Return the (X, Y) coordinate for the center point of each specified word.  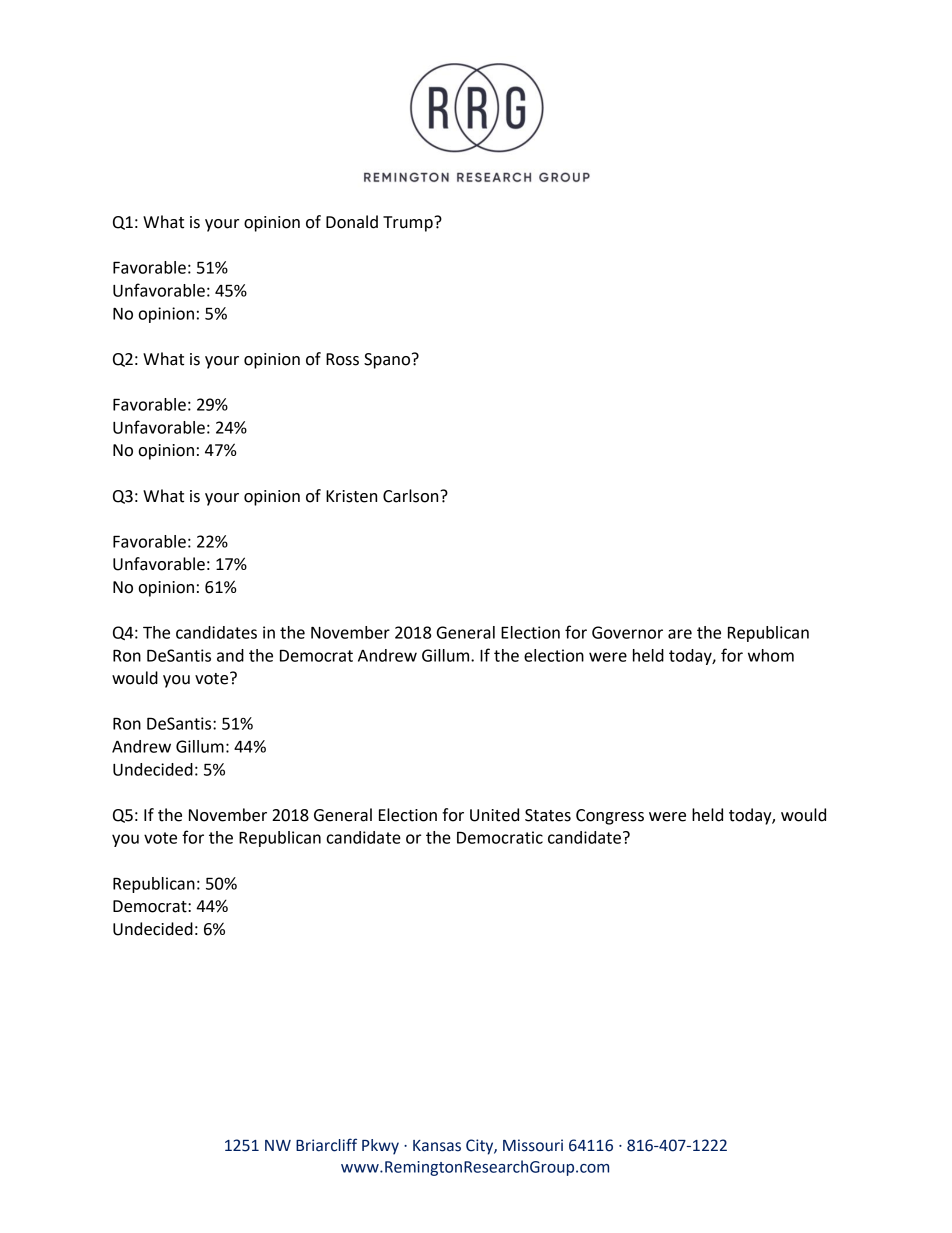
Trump (409, 224)
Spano (388, 361)
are (680, 634)
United (494, 815)
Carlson (412, 496)
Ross (342, 359)
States (548, 815)
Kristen (351, 496)
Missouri (533, 1145)
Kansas (437, 1146)
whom (771, 655)
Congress (610, 817)
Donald (352, 222)
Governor (627, 632)
